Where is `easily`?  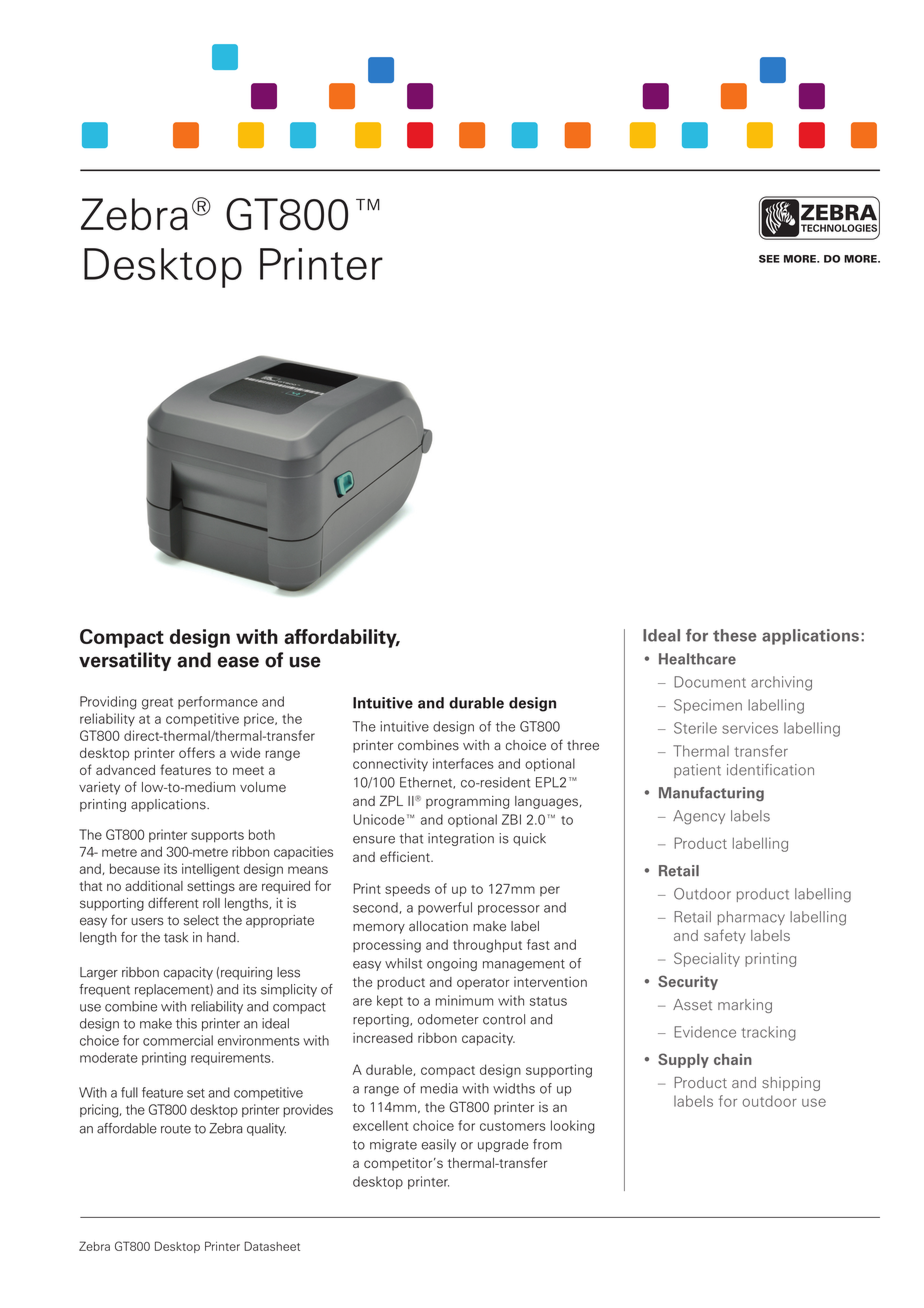
easily is located at coordinates (438, 1145).
